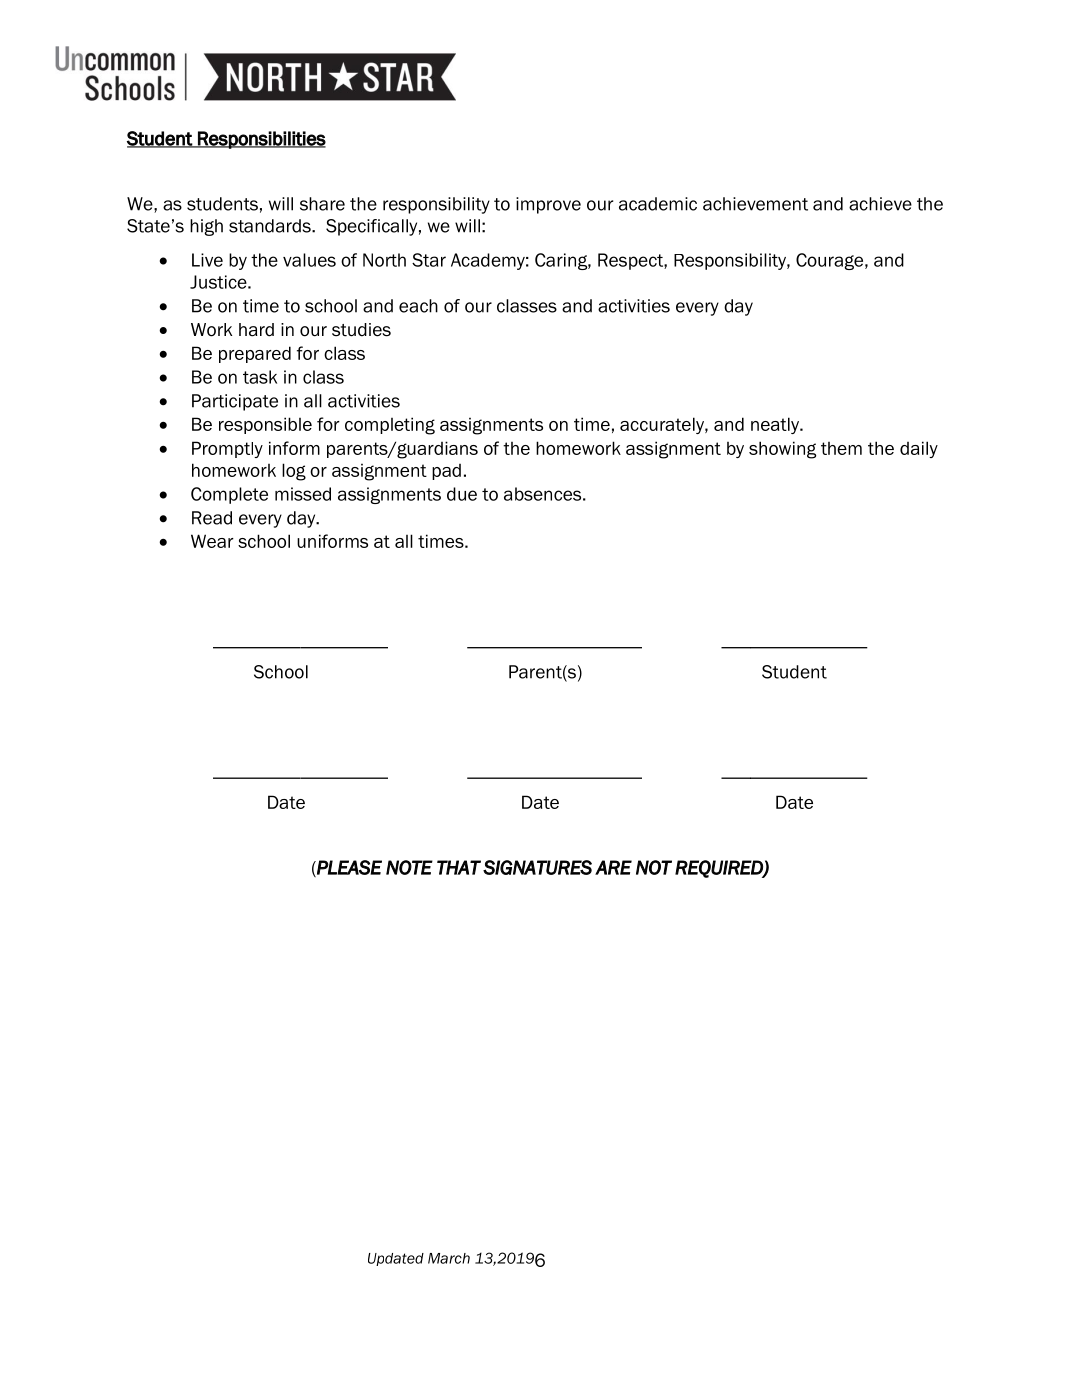  I want to click on showing, so click(782, 450).
